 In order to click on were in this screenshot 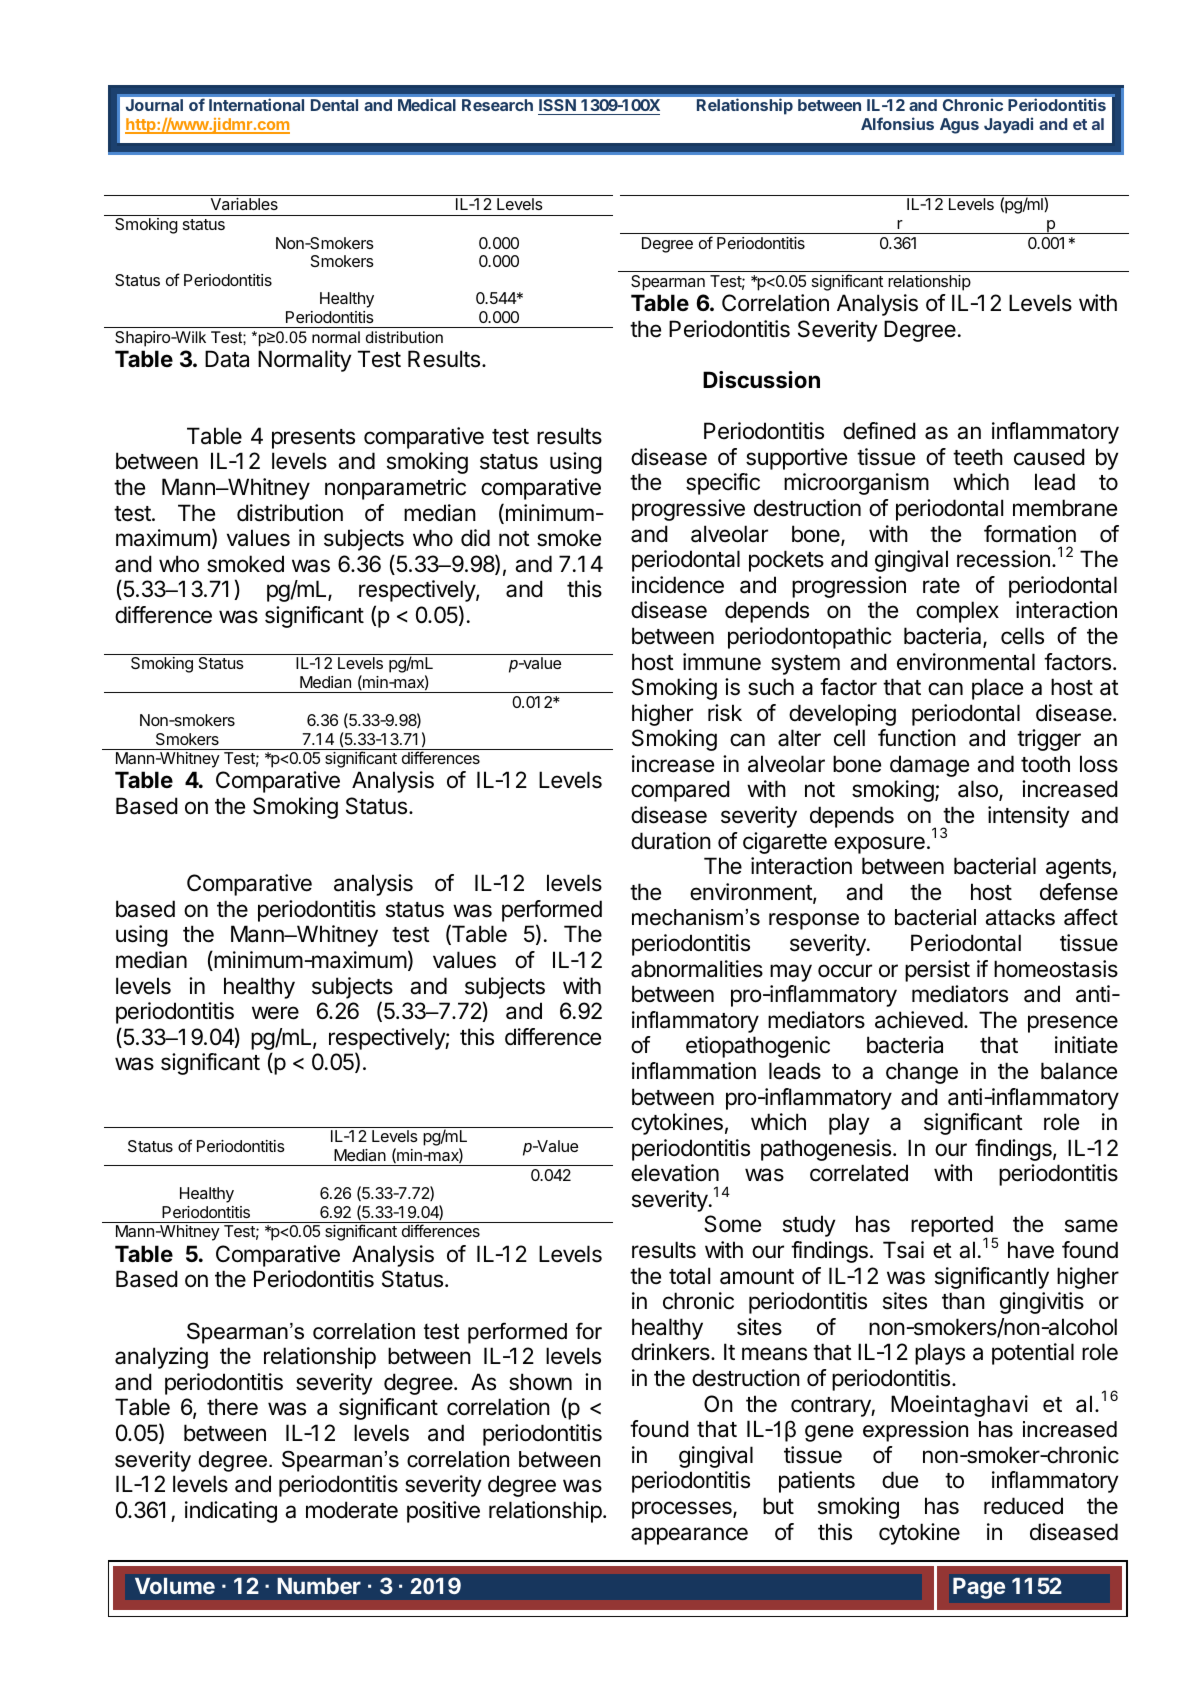, I will do `click(275, 1013)`.
